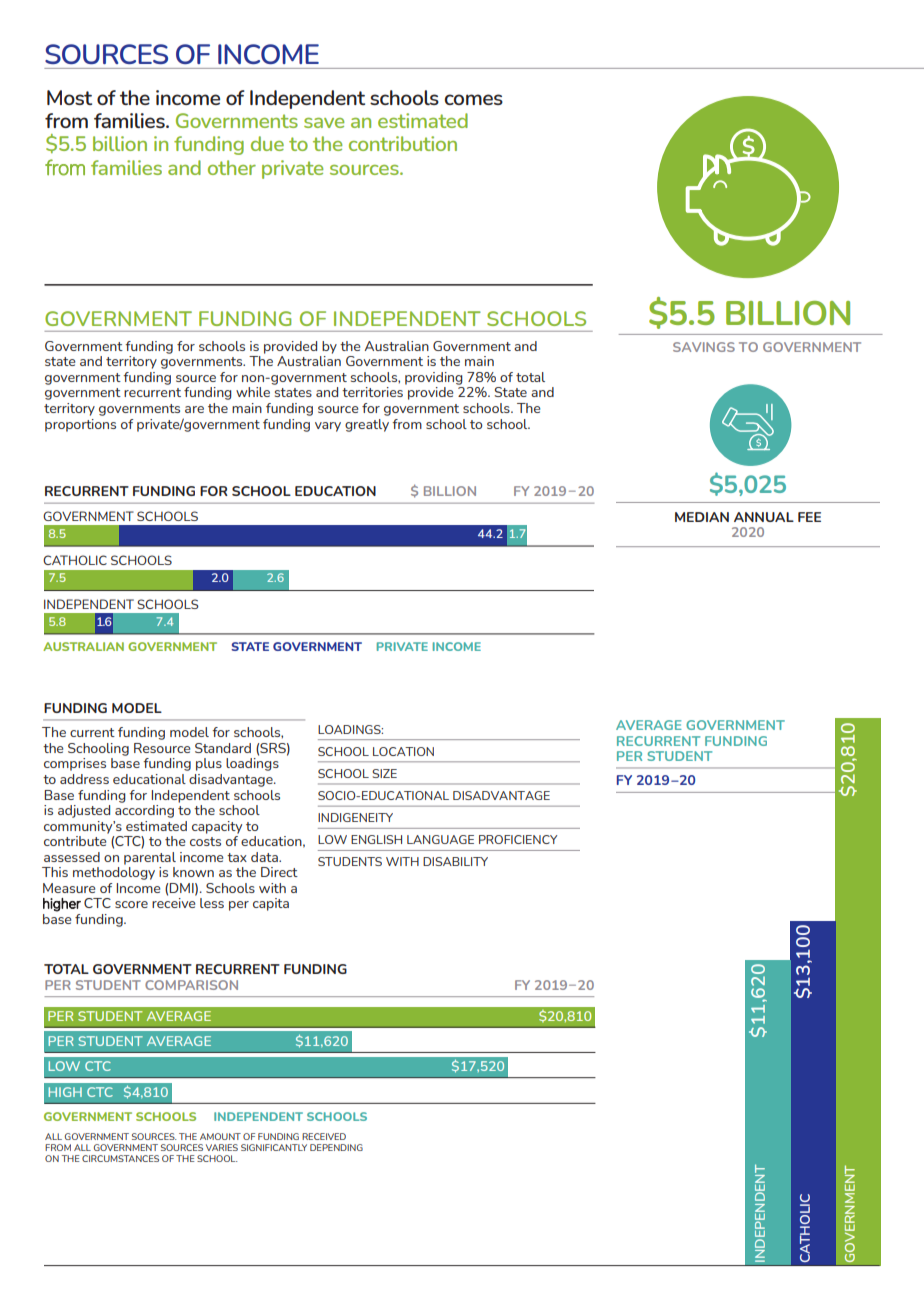  Describe the element at coordinates (69, 97) in the page. I see `Most` at that location.
